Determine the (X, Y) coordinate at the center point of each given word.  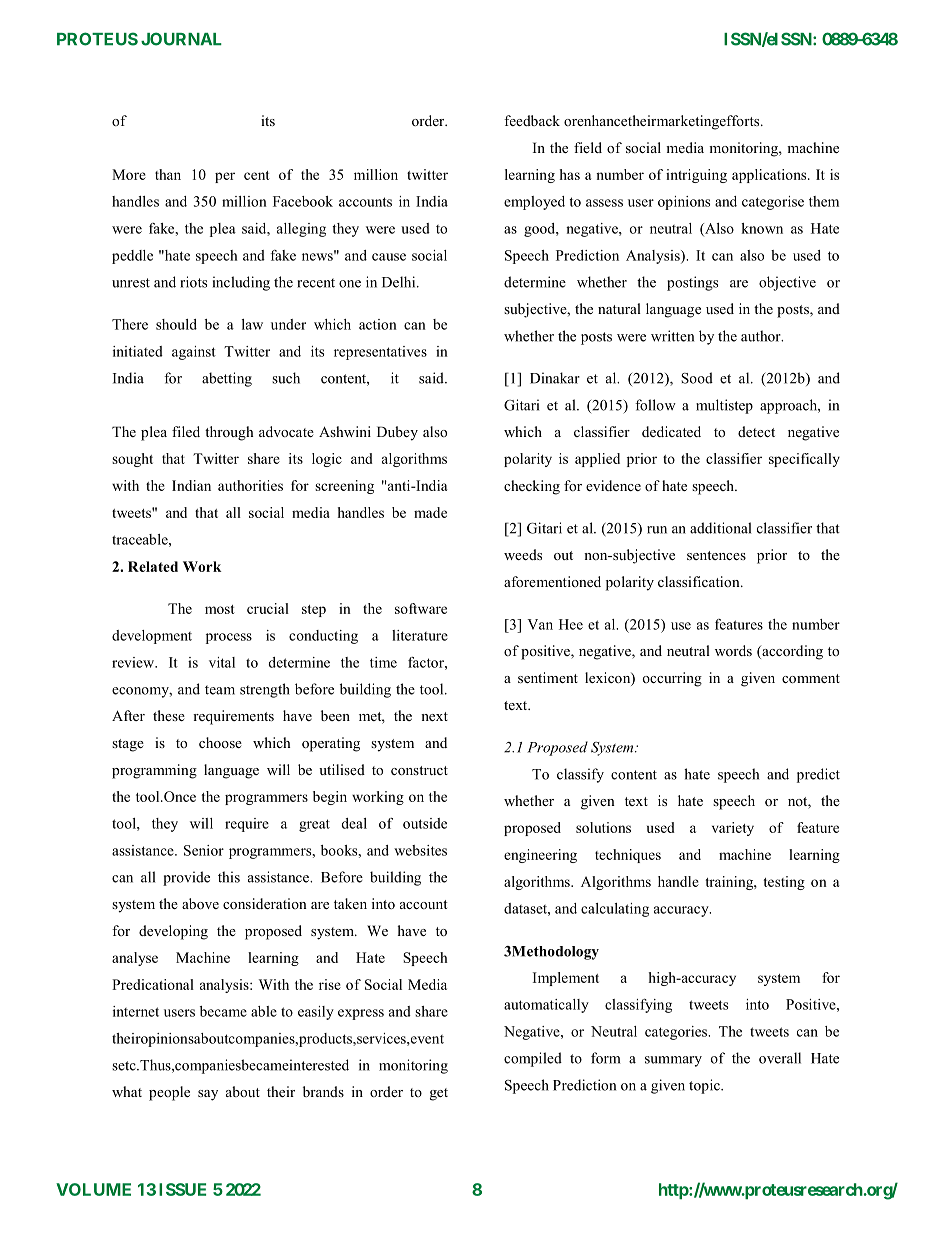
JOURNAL (181, 39)
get (439, 1094)
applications (770, 176)
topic (705, 1086)
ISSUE (182, 1189)
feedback (532, 120)
